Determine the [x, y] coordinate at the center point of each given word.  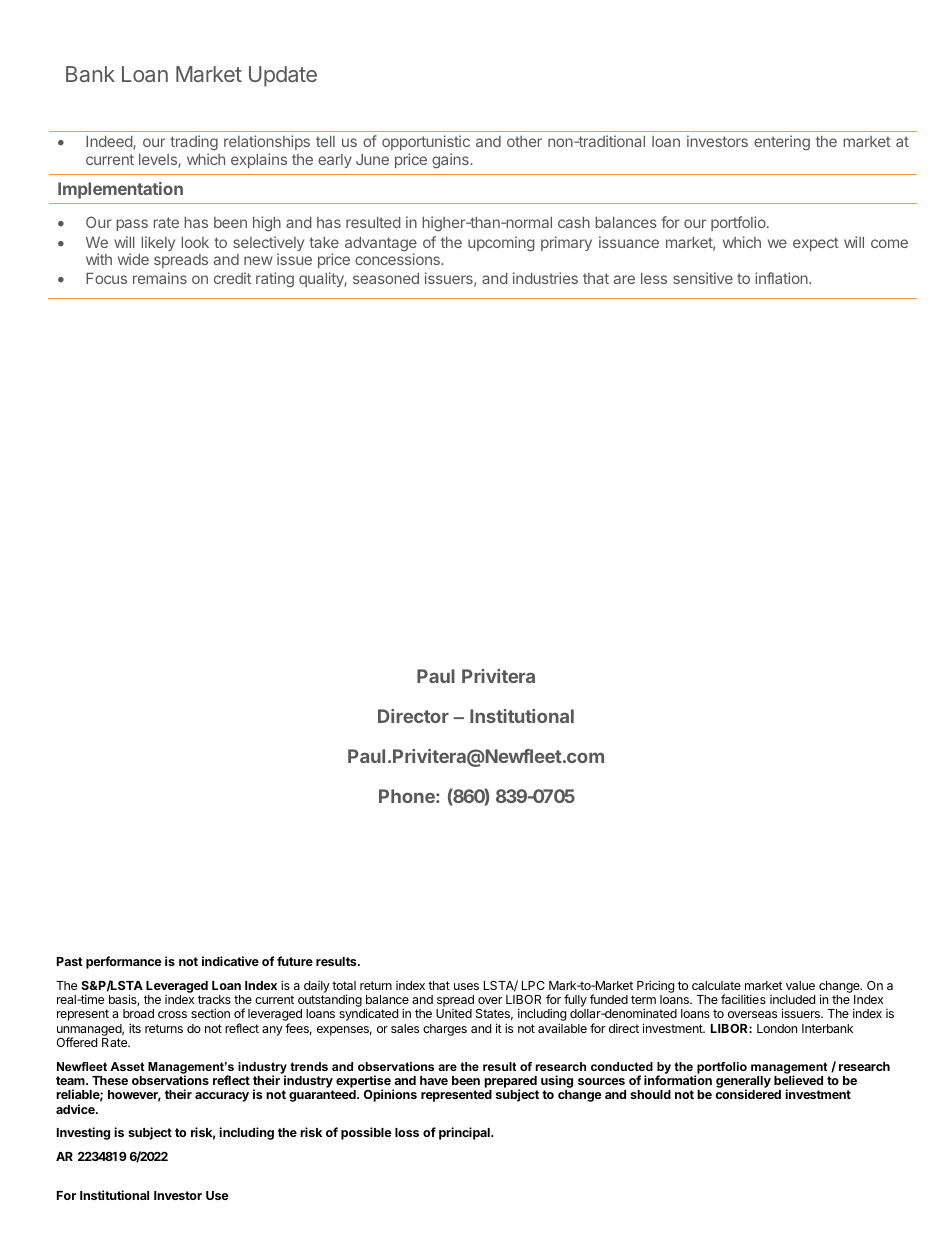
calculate [716, 985]
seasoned [386, 278]
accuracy [222, 1097]
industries [545, 278]
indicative [230, 961]
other [524, 141]
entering [782, 143]
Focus [106, 278]
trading [194, 143]
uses [466, 986]
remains [160, 278]
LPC [533, 985]
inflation [782, 278]
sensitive [703, 278]
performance [124, 962]
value [800, 985]
